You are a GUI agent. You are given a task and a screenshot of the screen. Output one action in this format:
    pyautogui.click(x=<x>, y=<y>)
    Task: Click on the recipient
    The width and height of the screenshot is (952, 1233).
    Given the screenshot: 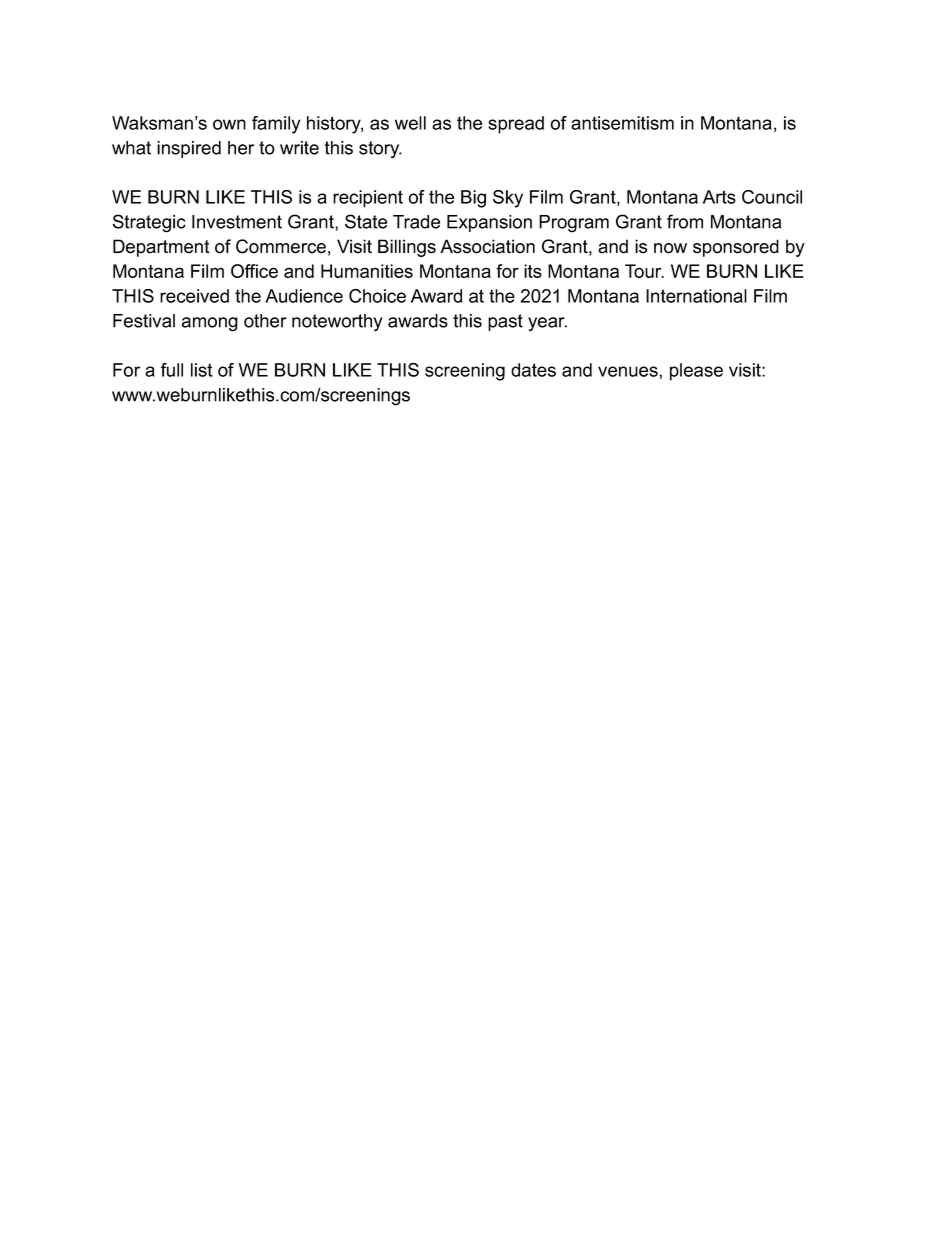 What is the action you would take?
    pyautogui.click(x=368, y=199)
